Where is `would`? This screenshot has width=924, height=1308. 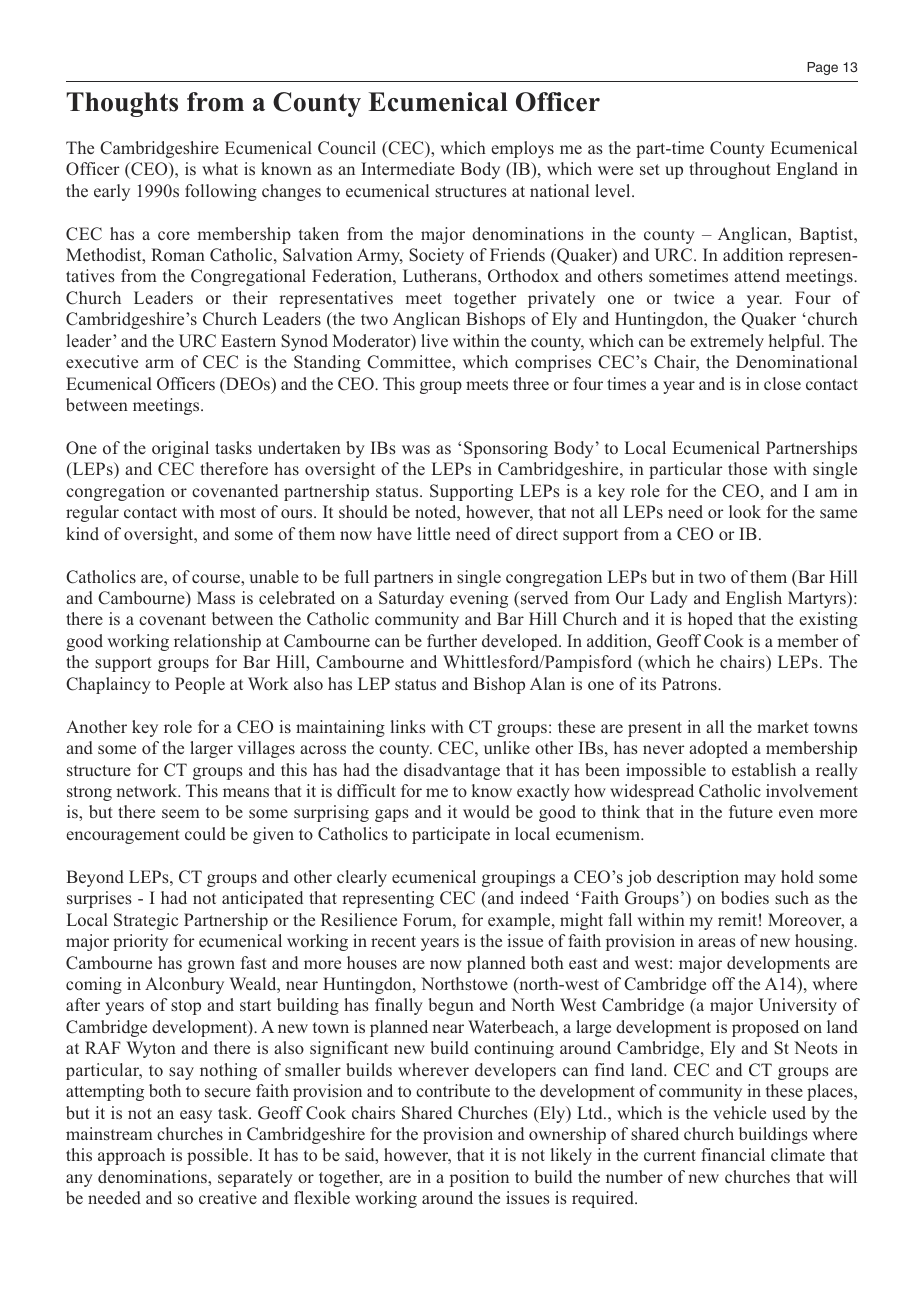 would is located at coordinates (486, 811).
